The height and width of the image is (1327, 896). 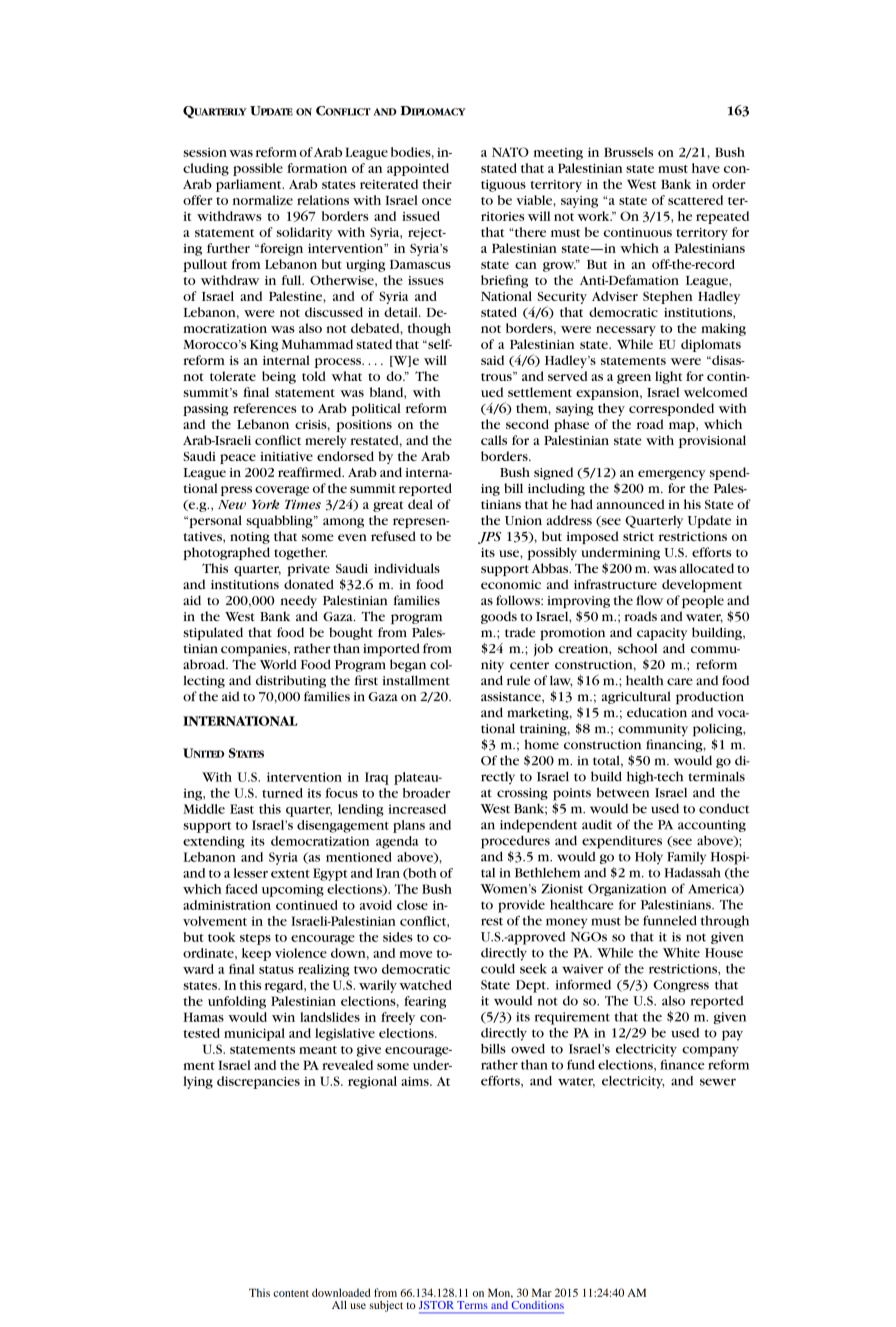 What do you see at coordinates (695, 200) in the image?
I see `scattered` at bounding box center [695, 200].
